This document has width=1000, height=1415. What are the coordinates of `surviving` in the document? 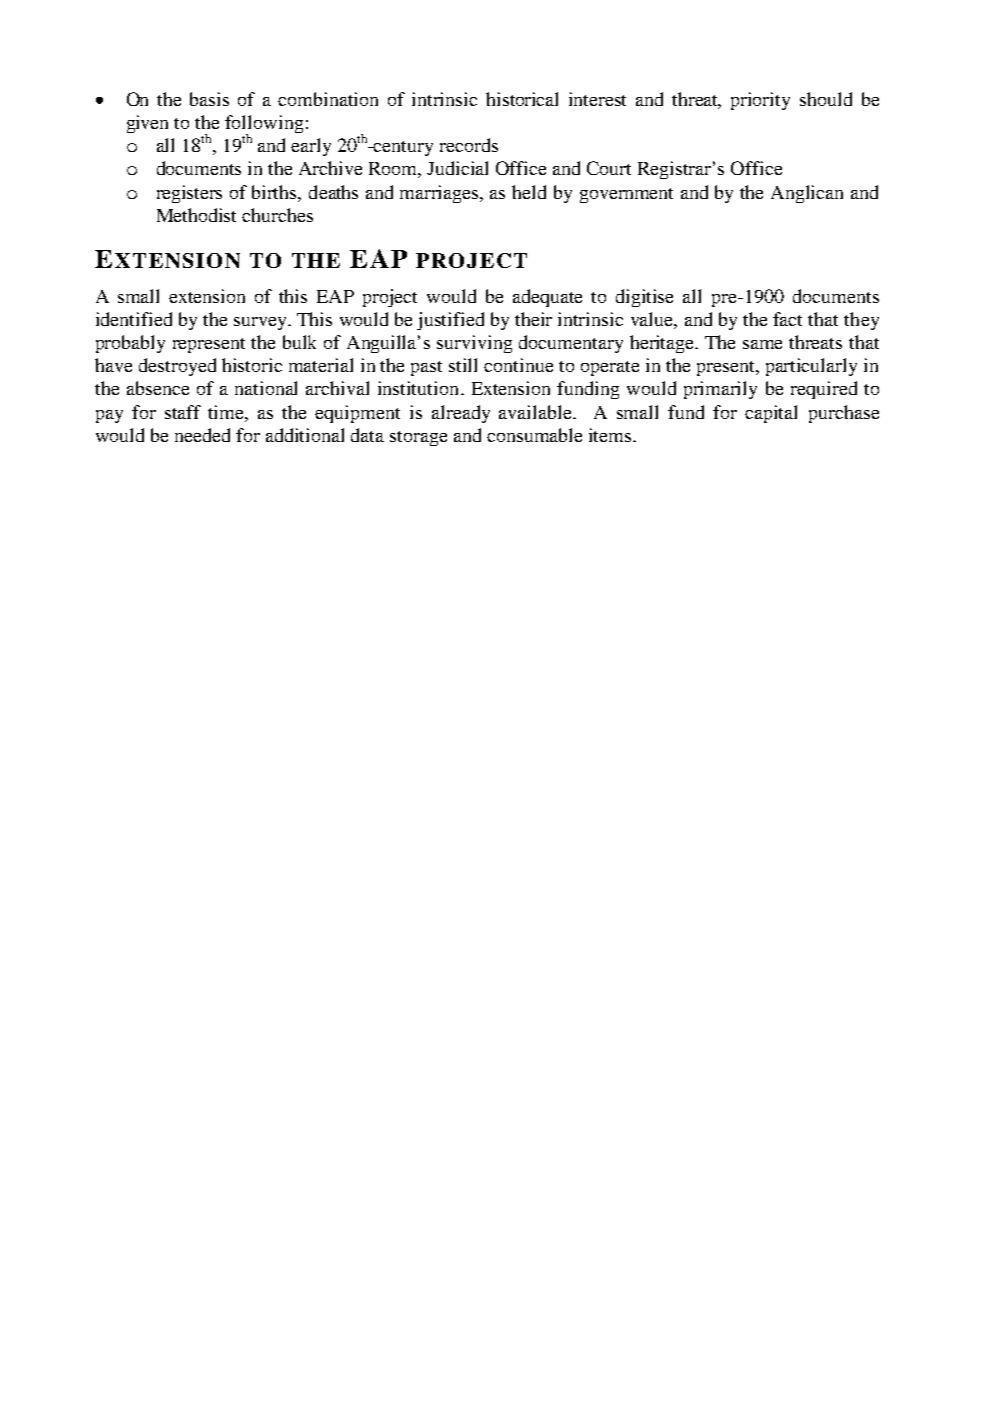 It's located at (474, 344).
